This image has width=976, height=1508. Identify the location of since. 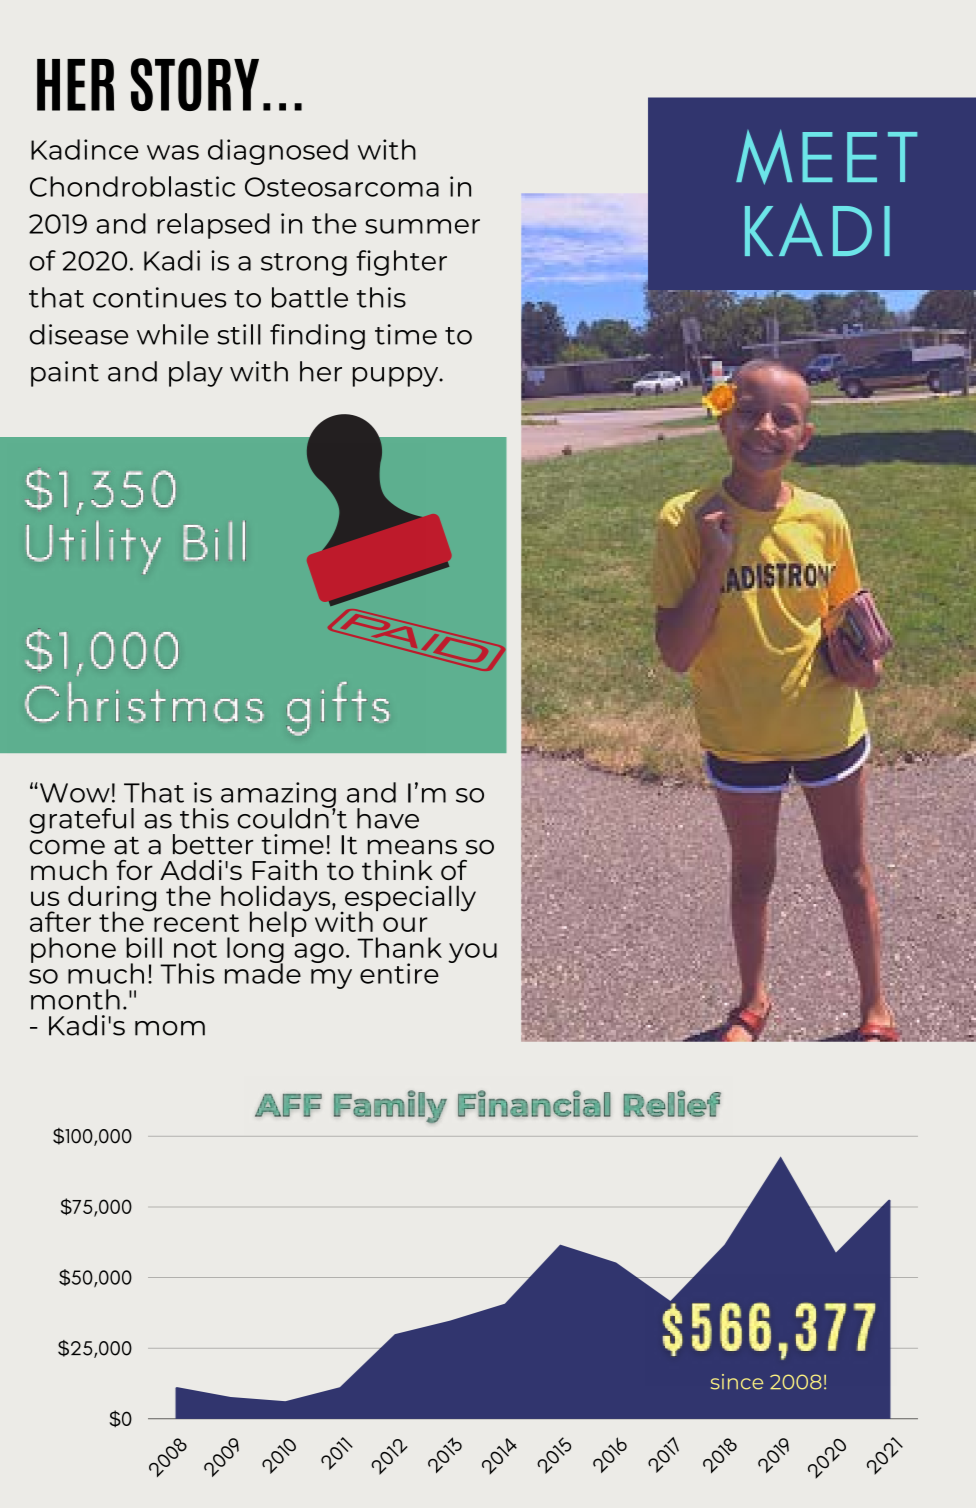
(737, 1382).
